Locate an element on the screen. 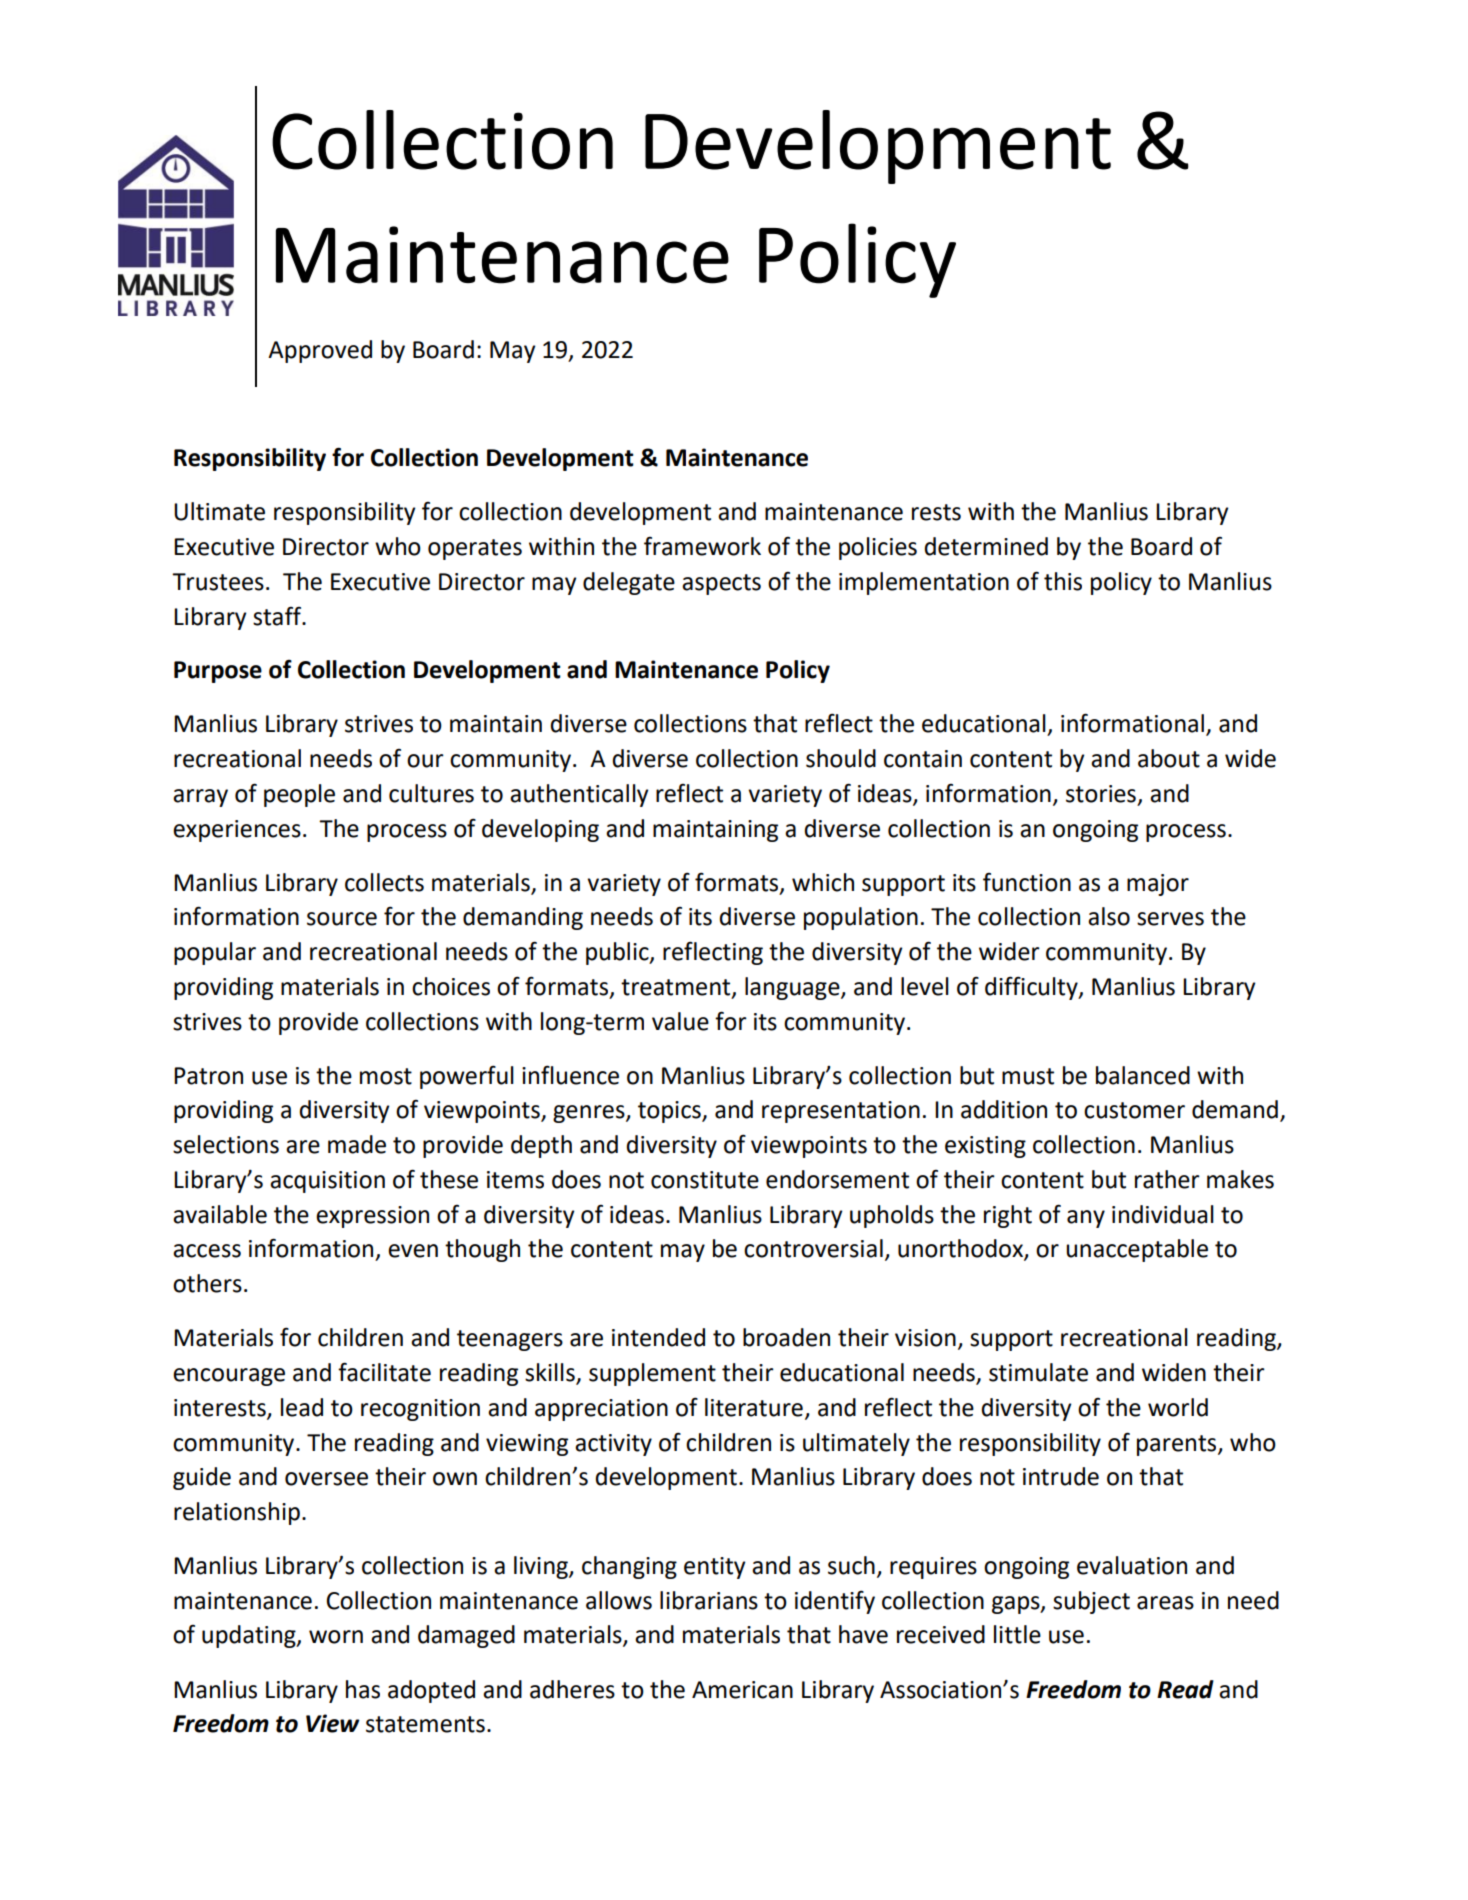 The height and width of the screenshot is (1900, 1468). most is located at coordinates (386, 1076).
